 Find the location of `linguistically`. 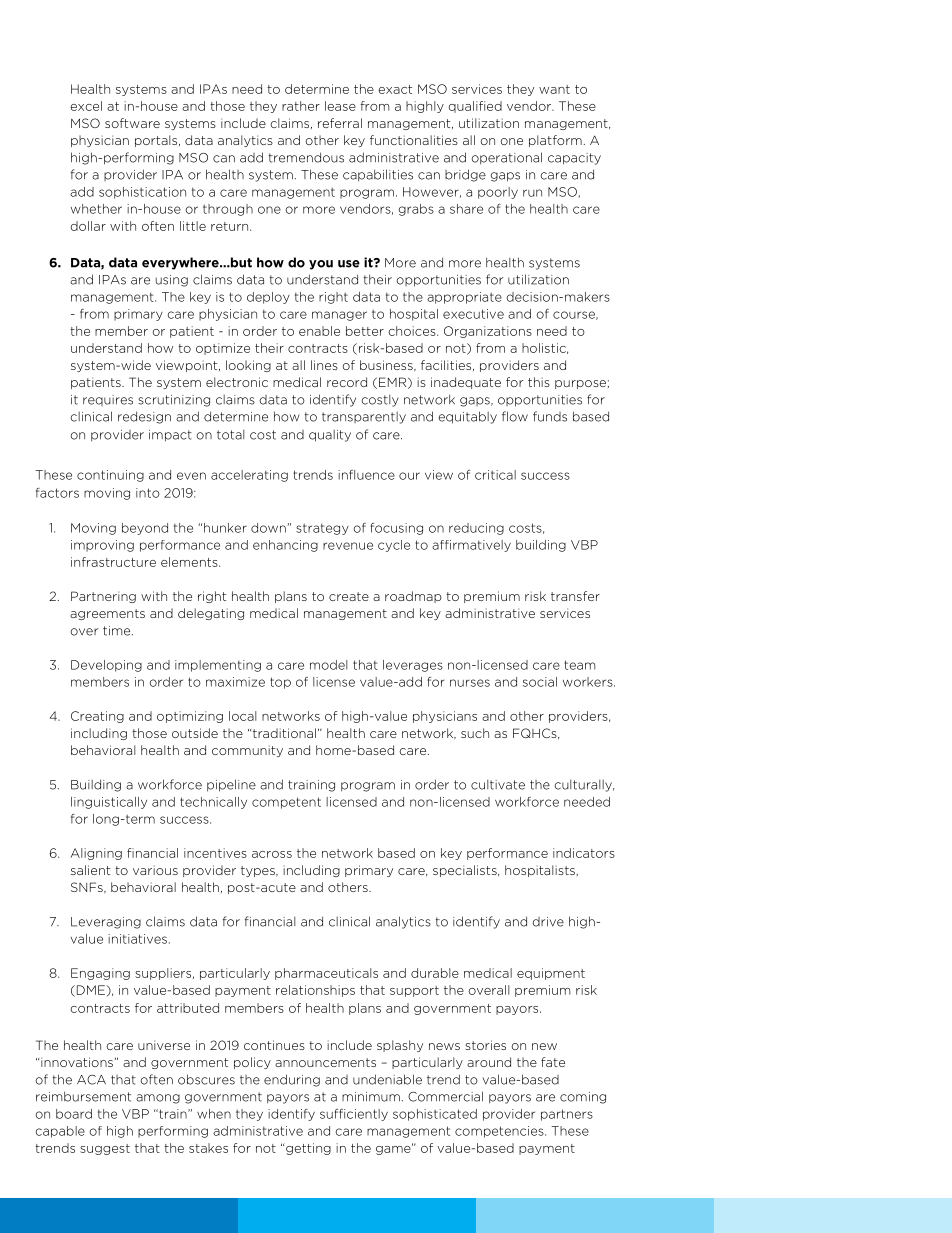

linguistically is located at coordinates (109, 803).
